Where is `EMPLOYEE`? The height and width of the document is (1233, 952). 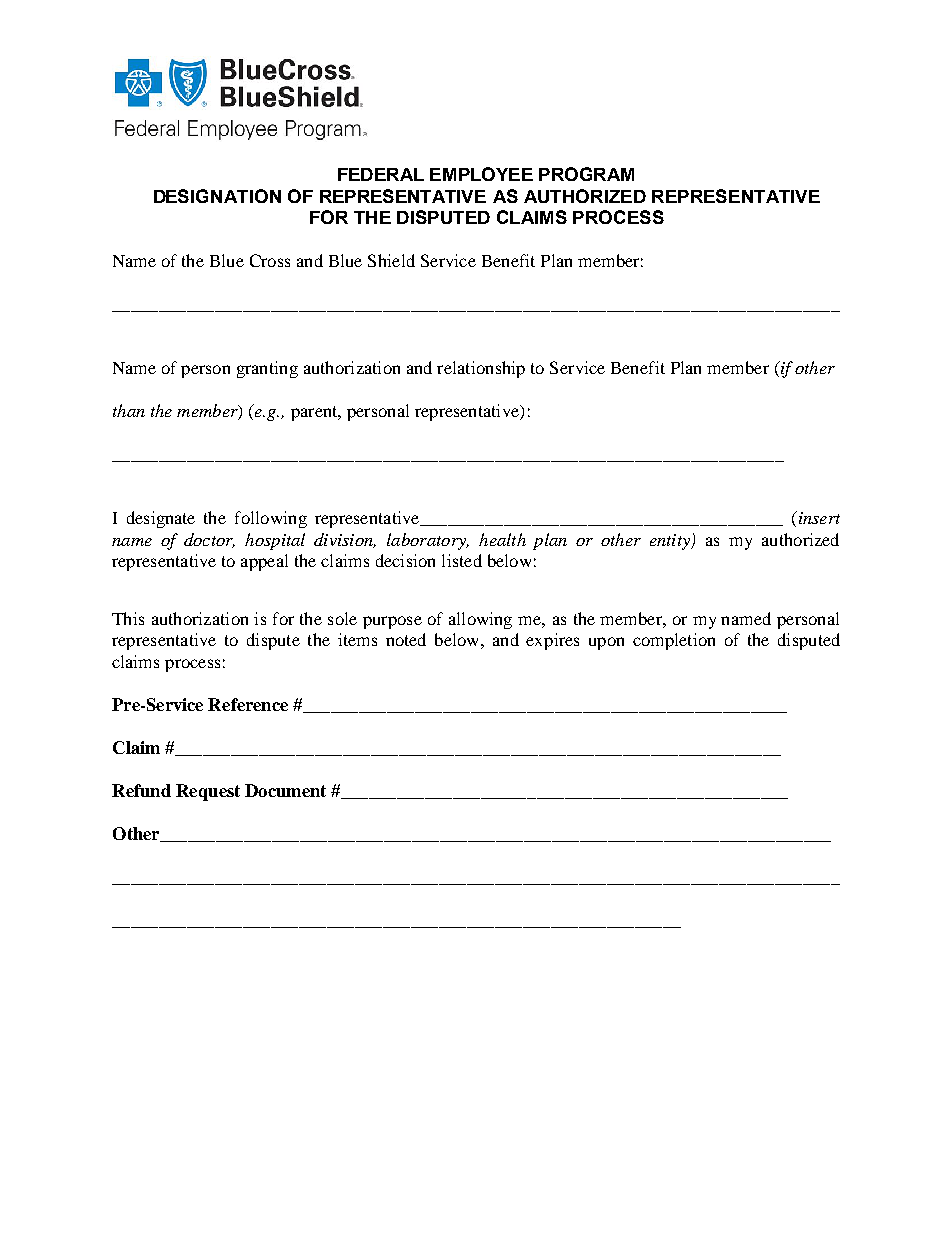 EMPLOYEE is located at coordinates (481, 174).
